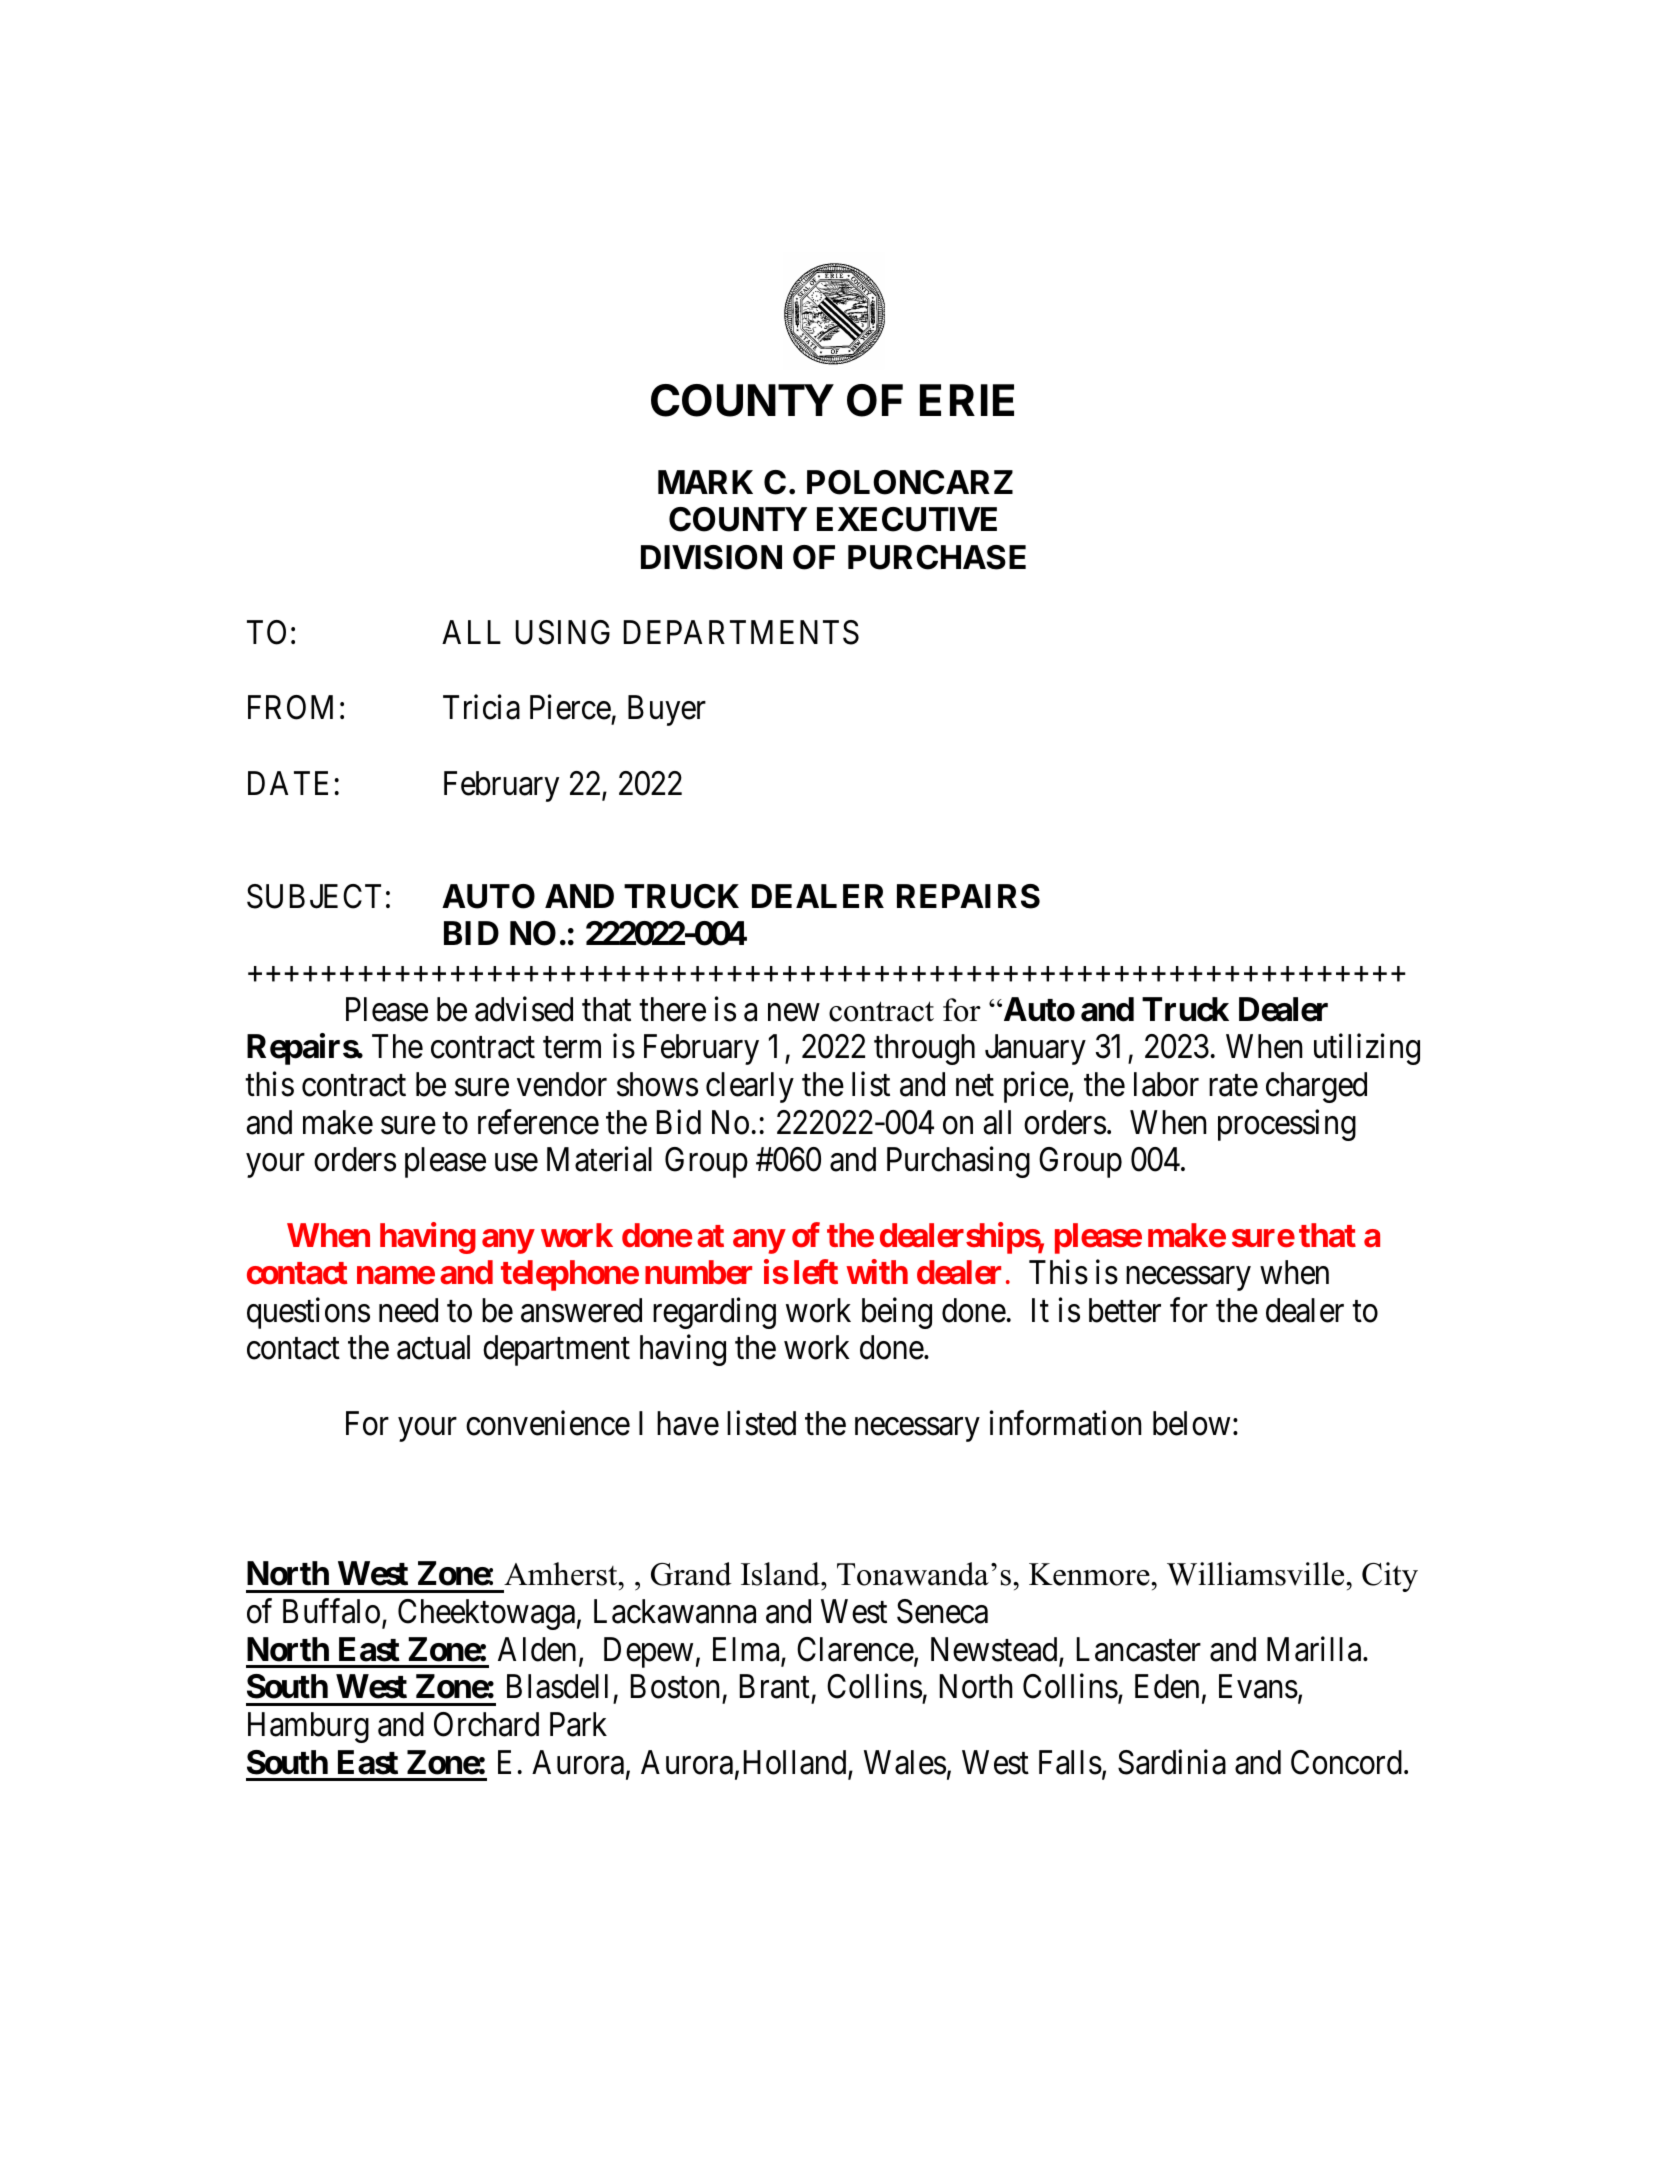  I want to click on need, so click(408, 1310).
